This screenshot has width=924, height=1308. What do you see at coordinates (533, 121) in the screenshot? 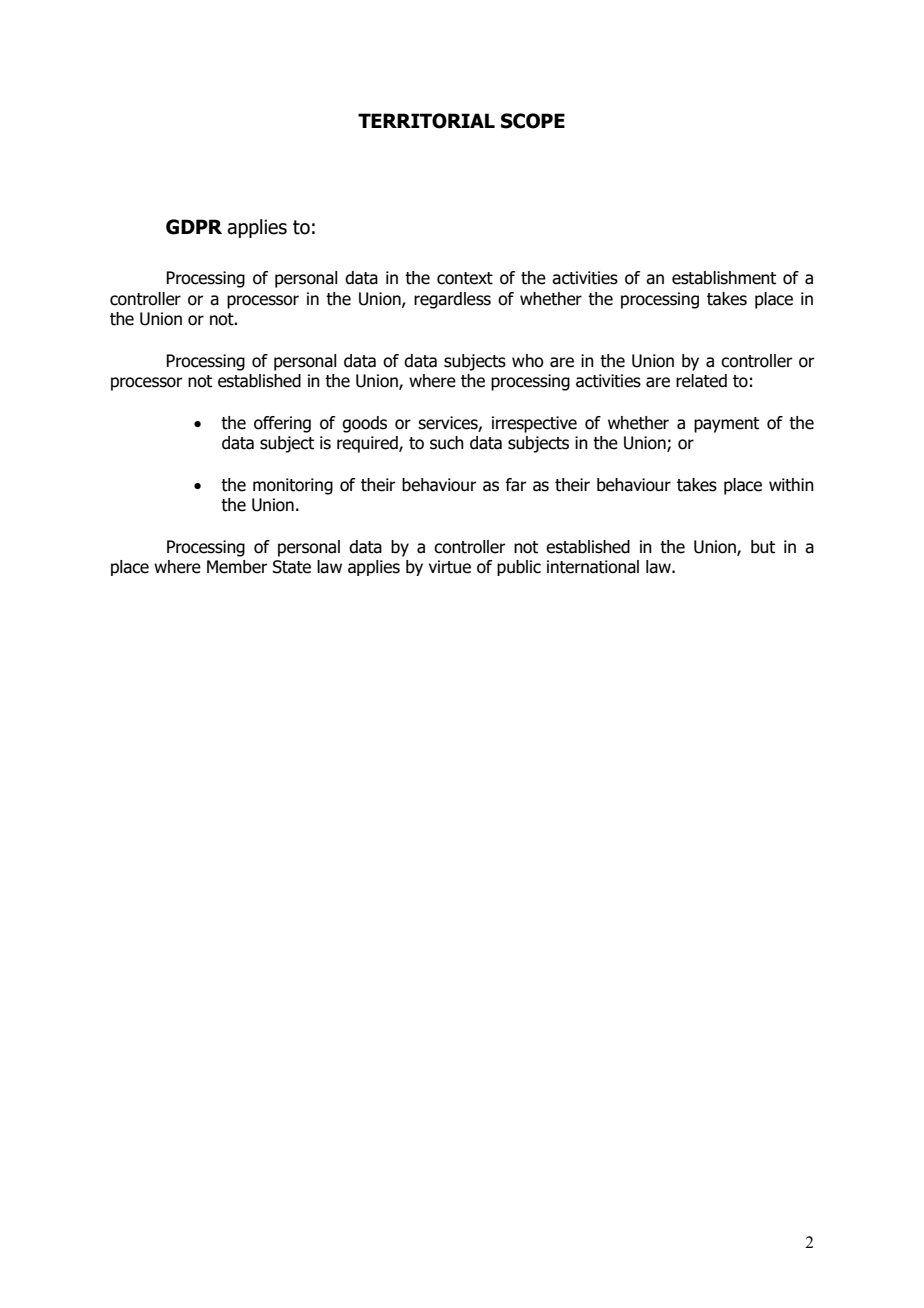
I see `SCOPE` at bounding box center [533, 121].
